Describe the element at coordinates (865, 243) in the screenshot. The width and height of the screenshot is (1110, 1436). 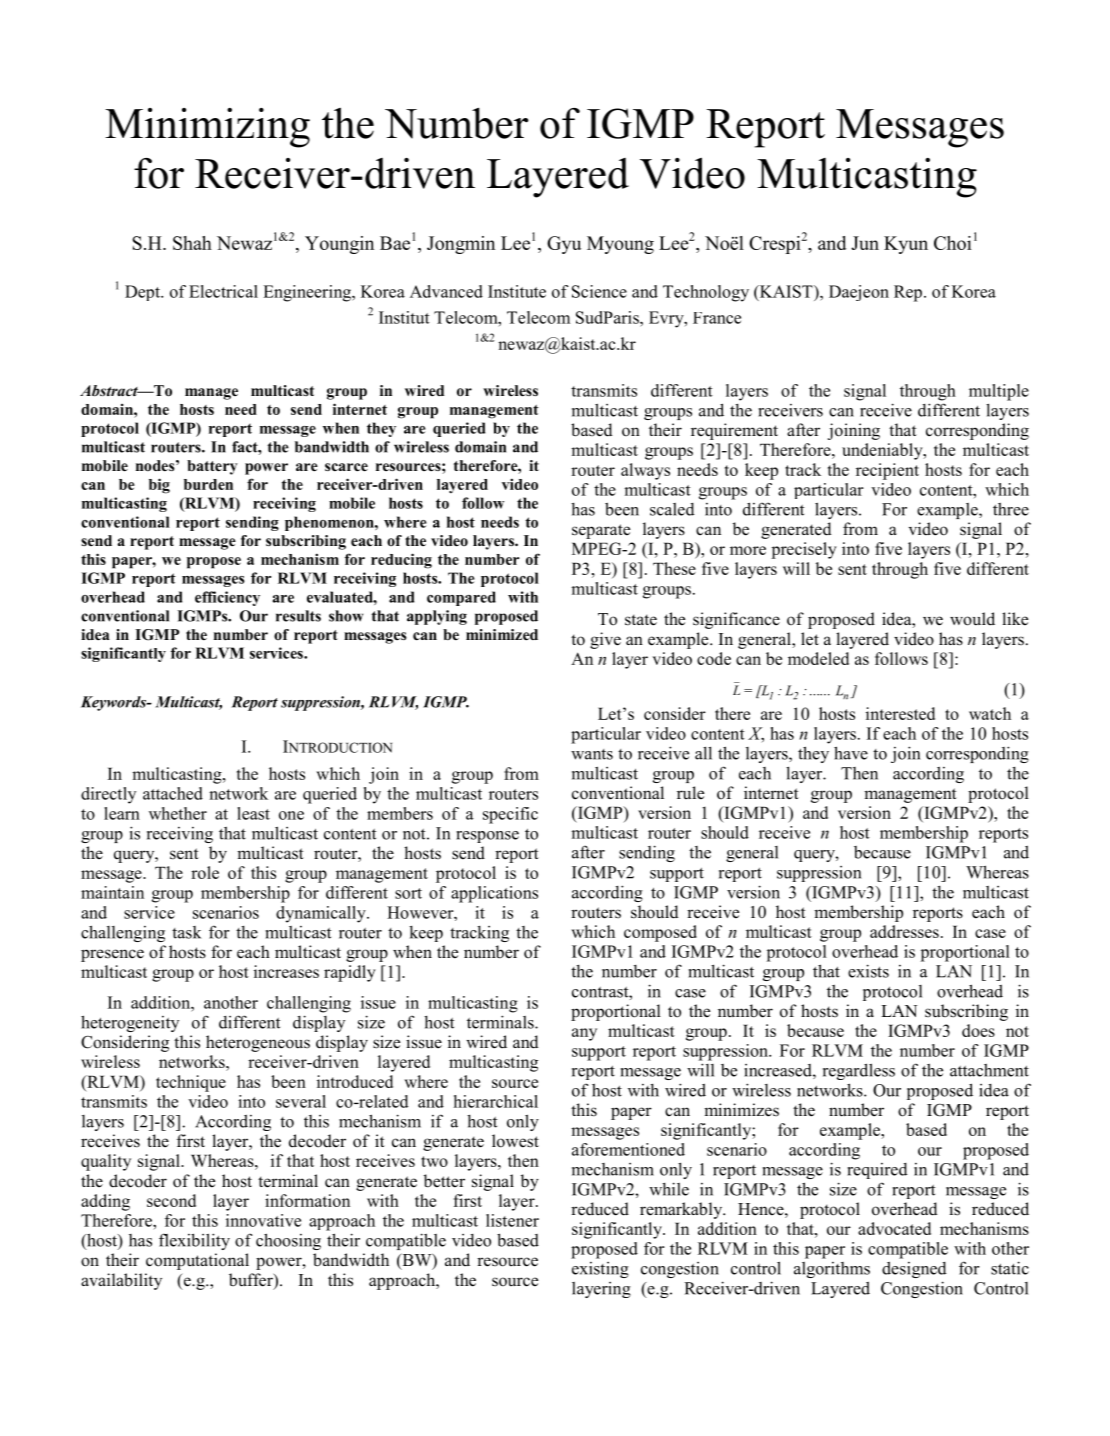
I see `Jun` at that location.
